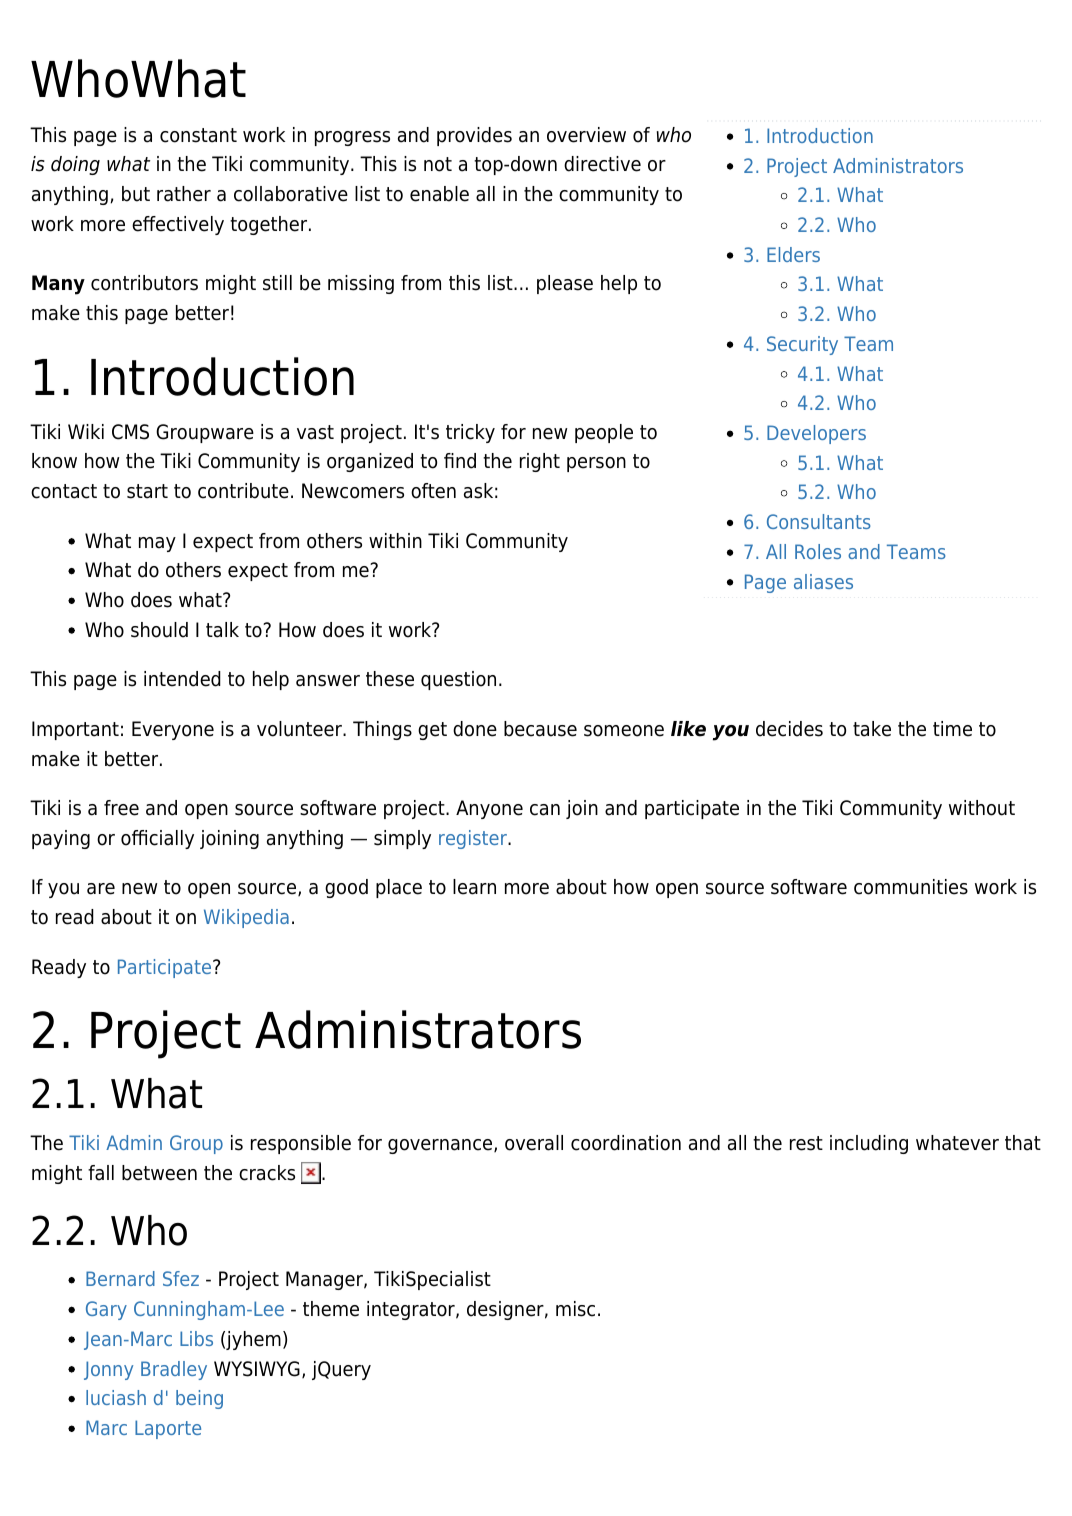  What do you see at coordinates (159, 1173) in the screenshot?
I see `between` at bounding box center [159, 1173].
